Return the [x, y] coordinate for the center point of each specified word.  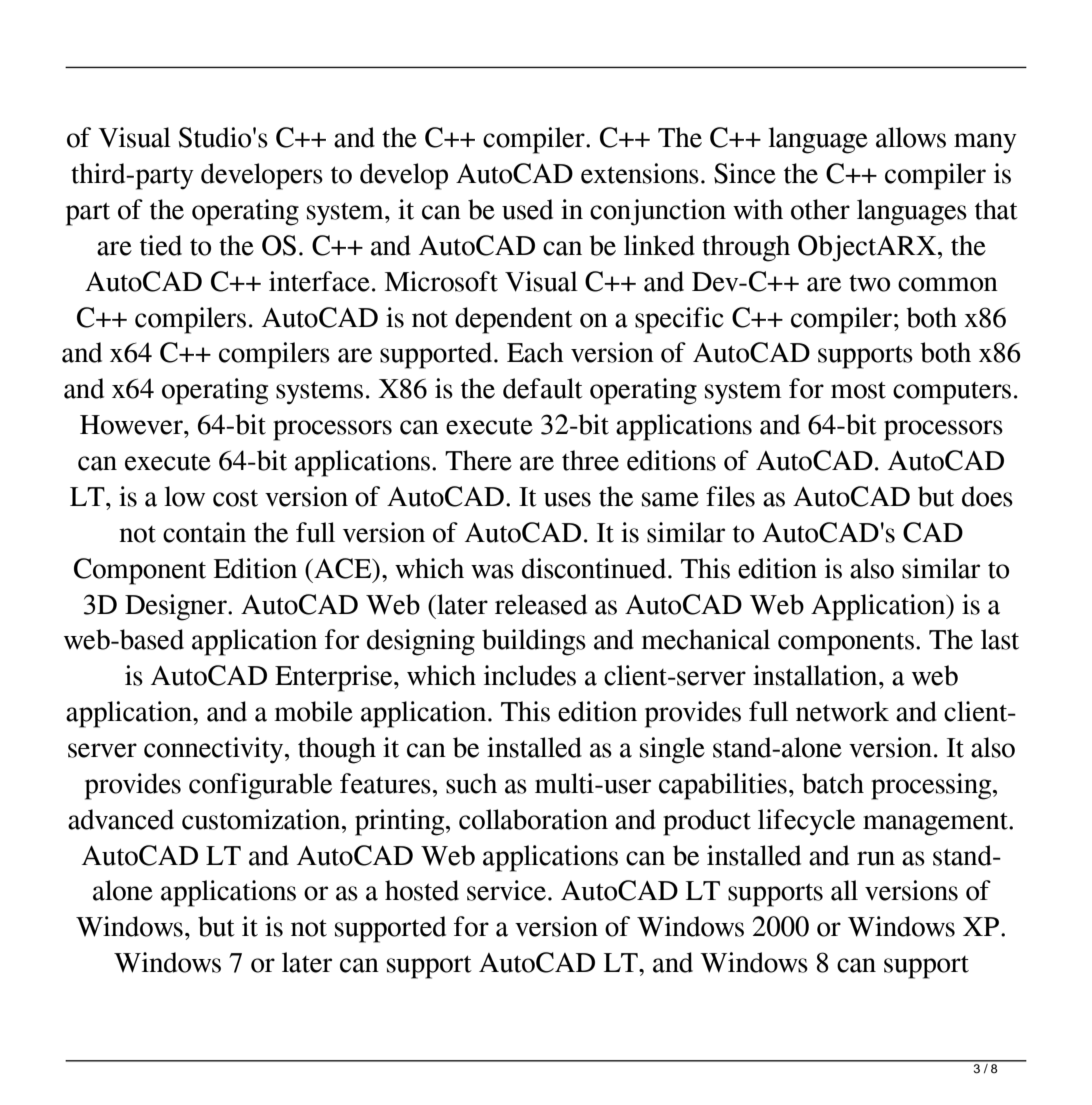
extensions [640, 173]
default [543, 388]
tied [161, 245]
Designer [177, 607]
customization [262, 819]
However [132, 425]
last [1000, 639]
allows [911, 137]
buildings [534, 642]
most [858, 390]
